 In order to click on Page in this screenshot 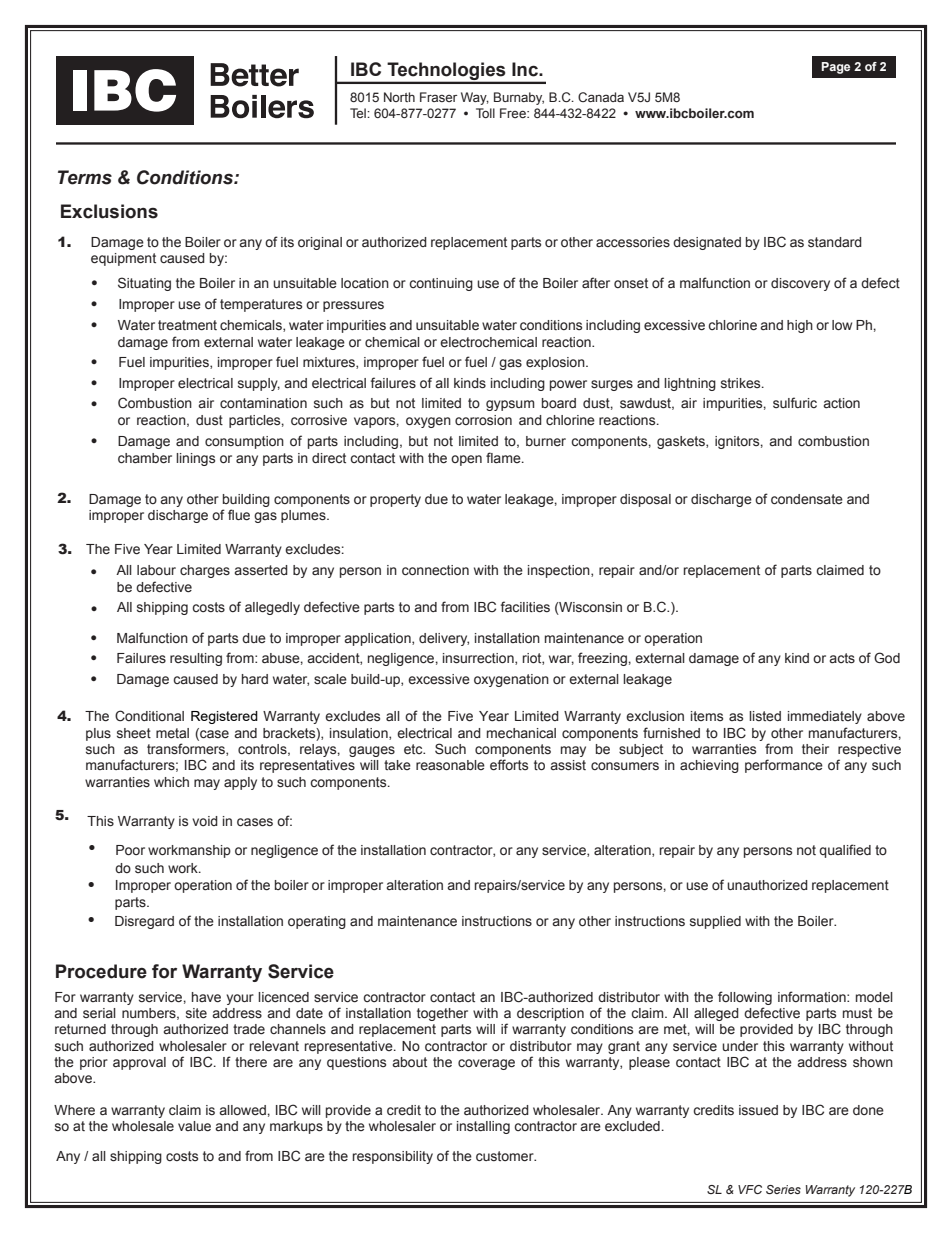, I will do `click(836, 68)`.
